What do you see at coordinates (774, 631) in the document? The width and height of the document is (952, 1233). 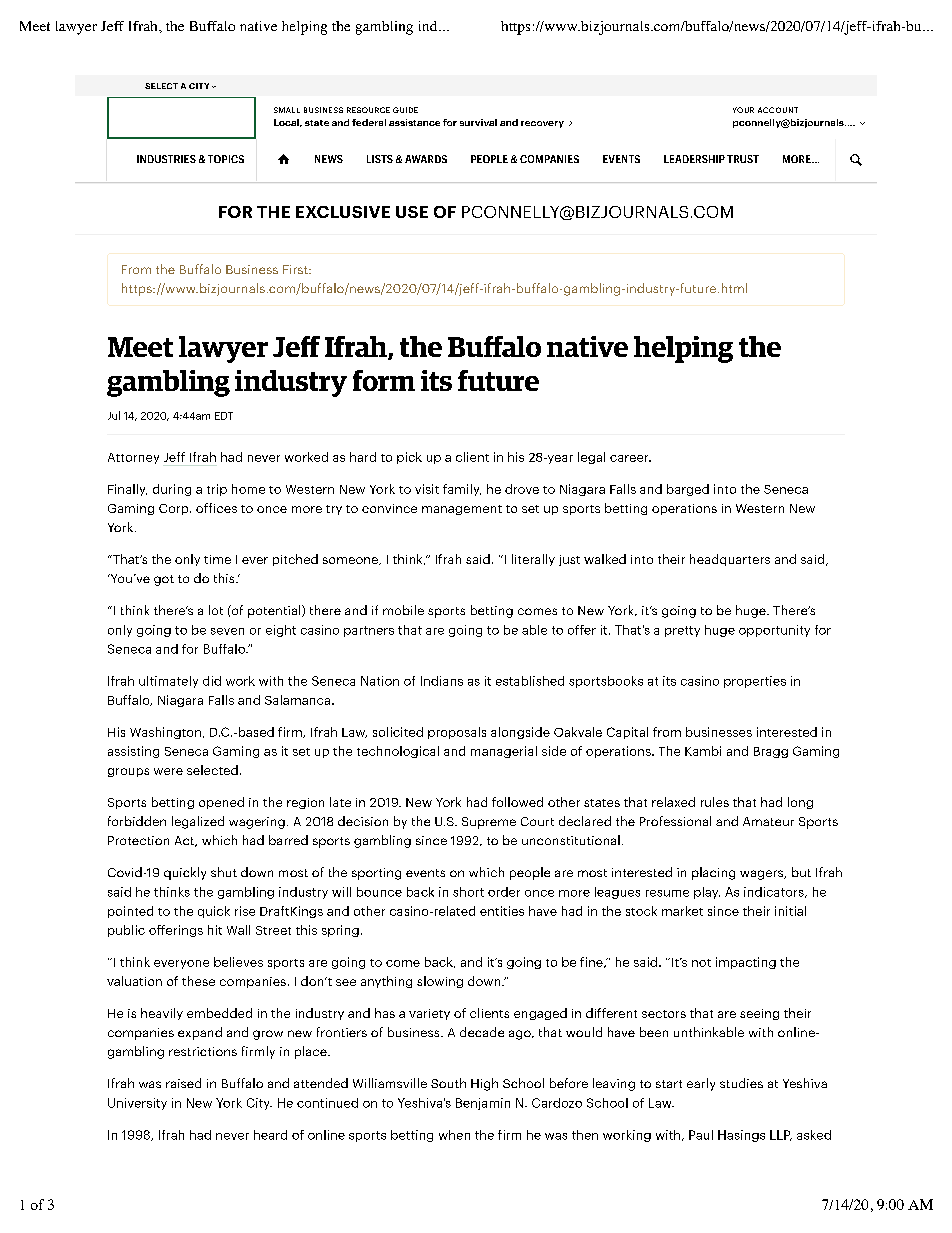 I see `opportunity` at bounding box center [774, 631].
